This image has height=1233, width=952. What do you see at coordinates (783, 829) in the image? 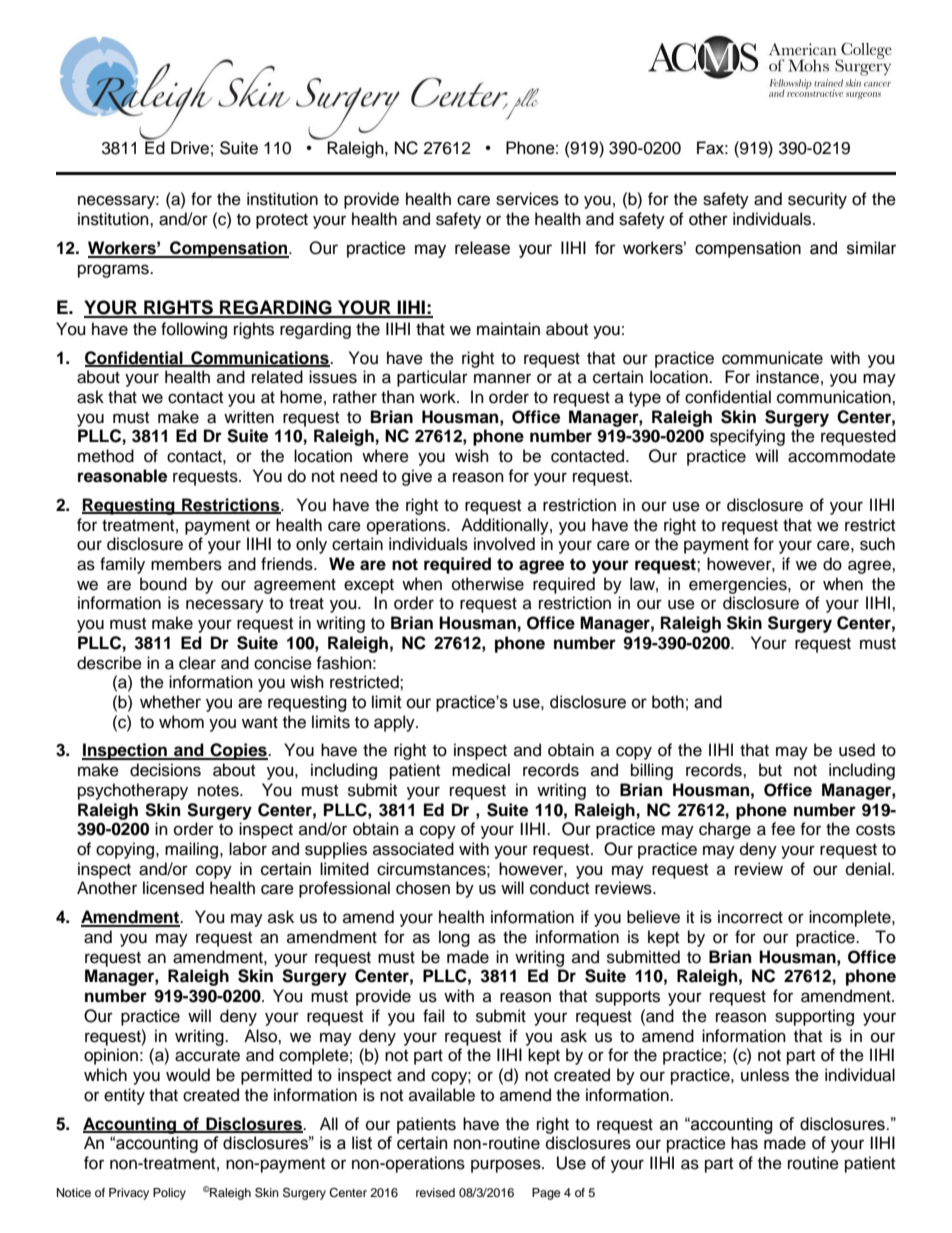
I see `fee` at bounding box center [783, 829].
